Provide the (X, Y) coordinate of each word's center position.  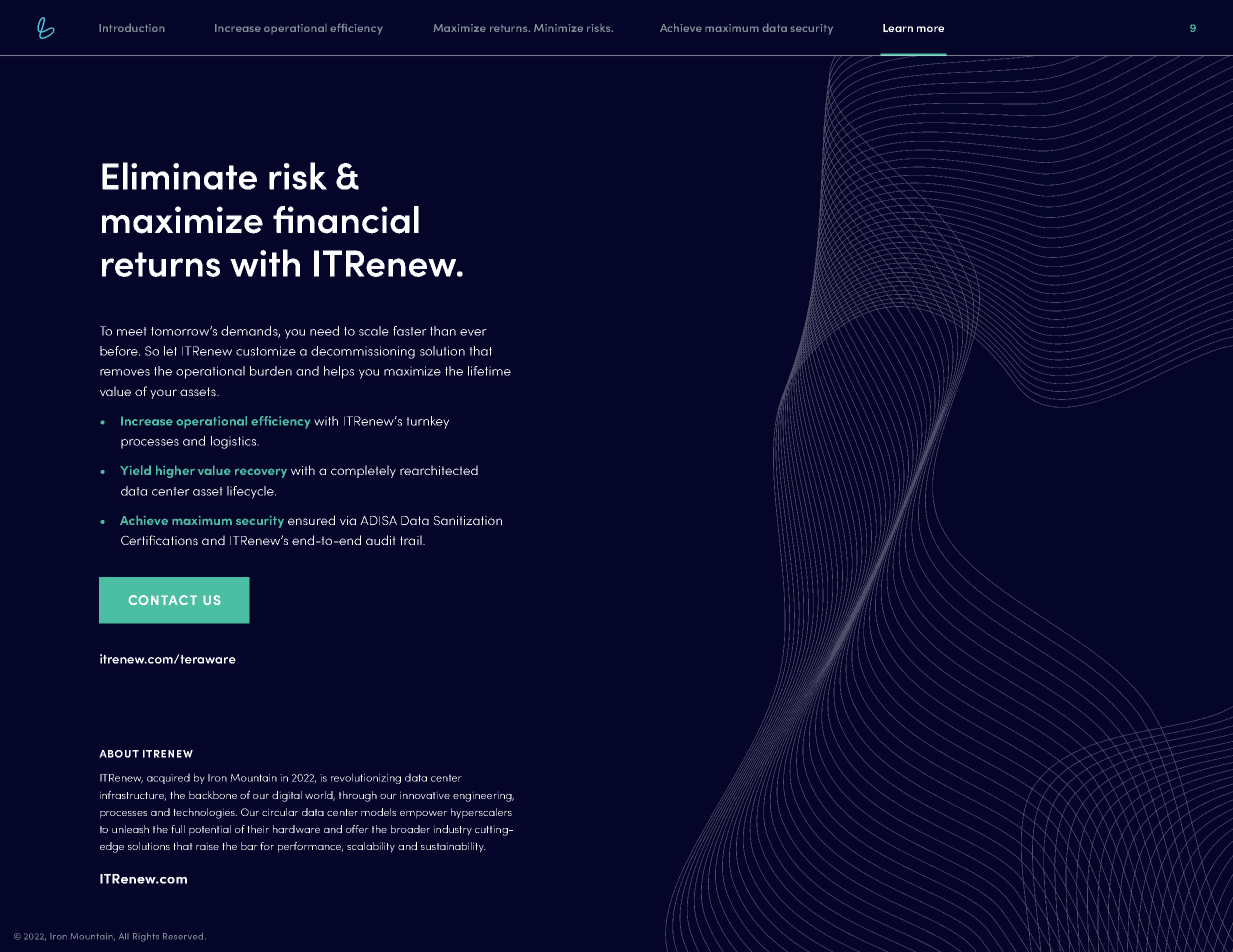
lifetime (489, 371)
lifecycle (251, 492)
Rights (146, 937)
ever (473, 332)
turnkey (427, 422)
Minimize (558, 28)
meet (132, 331)
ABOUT (119, 754)
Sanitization (467, 520)
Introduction (132, 27)
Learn (898, 28)
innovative (425, 795)
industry (452, 830)
